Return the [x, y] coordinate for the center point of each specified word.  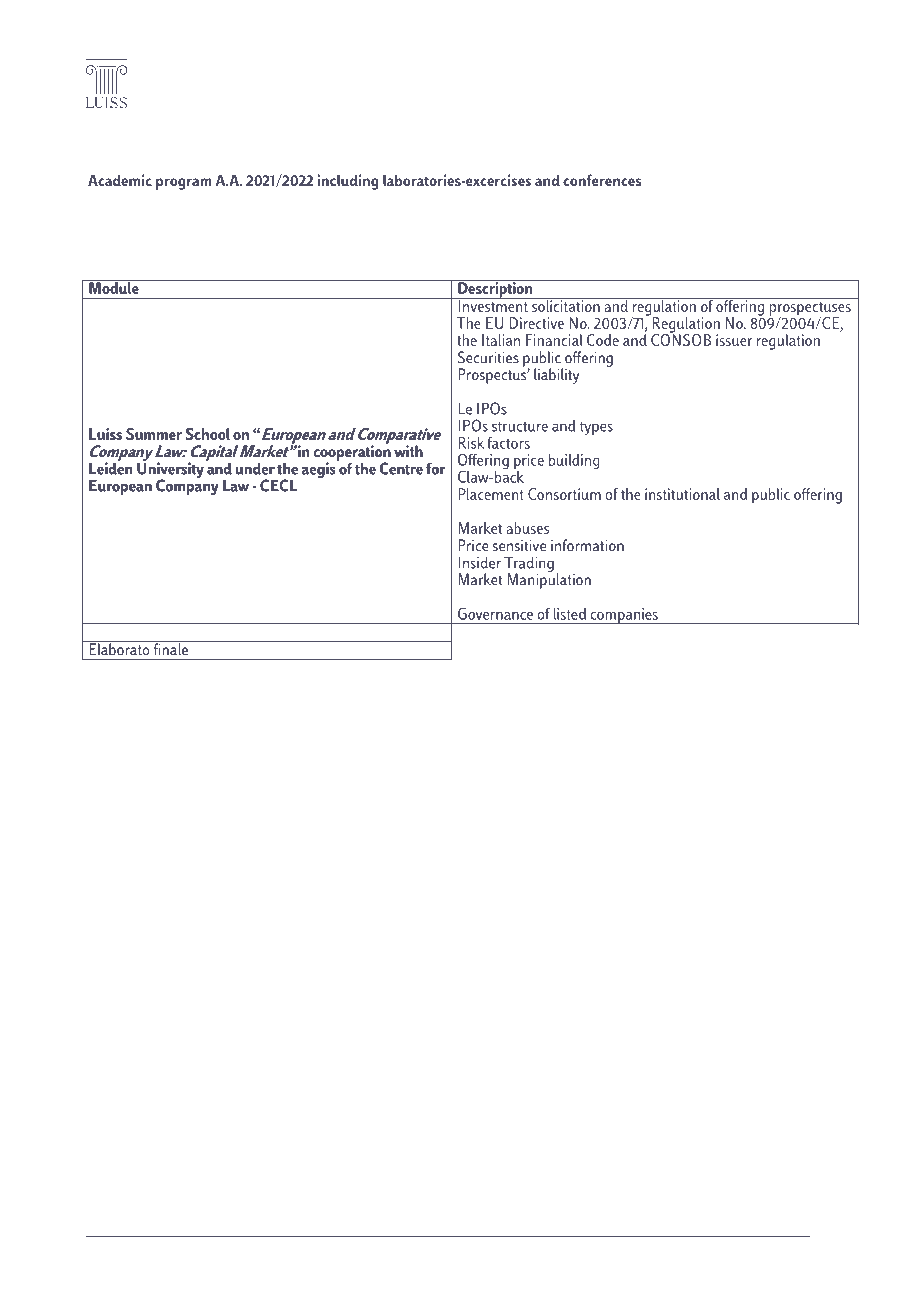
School [207, 434]
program [184, 184]
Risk [471, 443]
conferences [602, 180]
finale [170, 648]
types [596, 428]
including [348, 182]
